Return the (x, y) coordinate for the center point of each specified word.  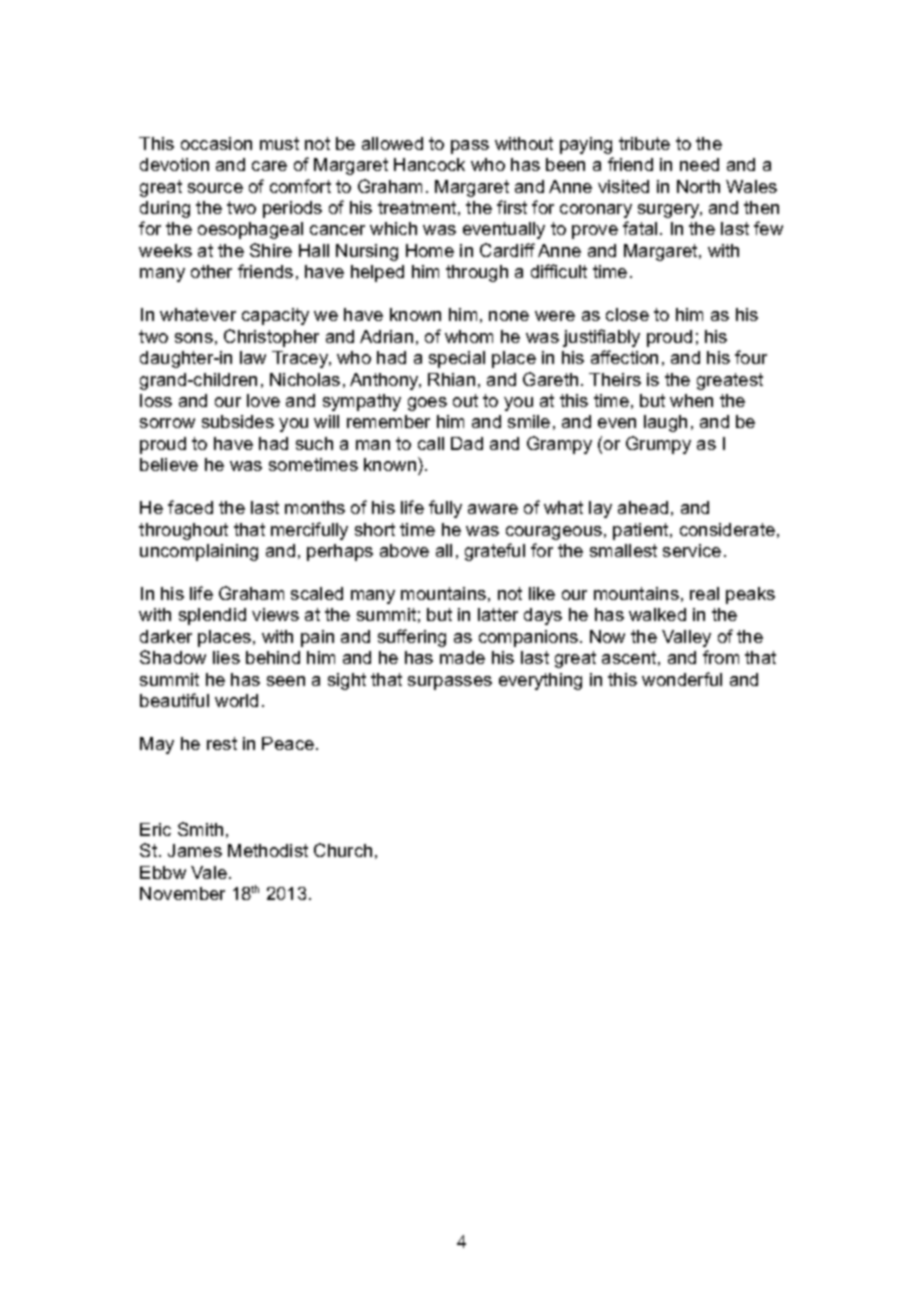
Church (343, 850)
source (215, 188)
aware (493, 509)
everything (540, 681)
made (462, 657)
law (253, 357)
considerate (727, 529)
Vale (209, 872)
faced (190, 507)
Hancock (429, 164)
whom (469, 336)
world (236, 700)
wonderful (682, 679)
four (751, 357)
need (699, 164)
